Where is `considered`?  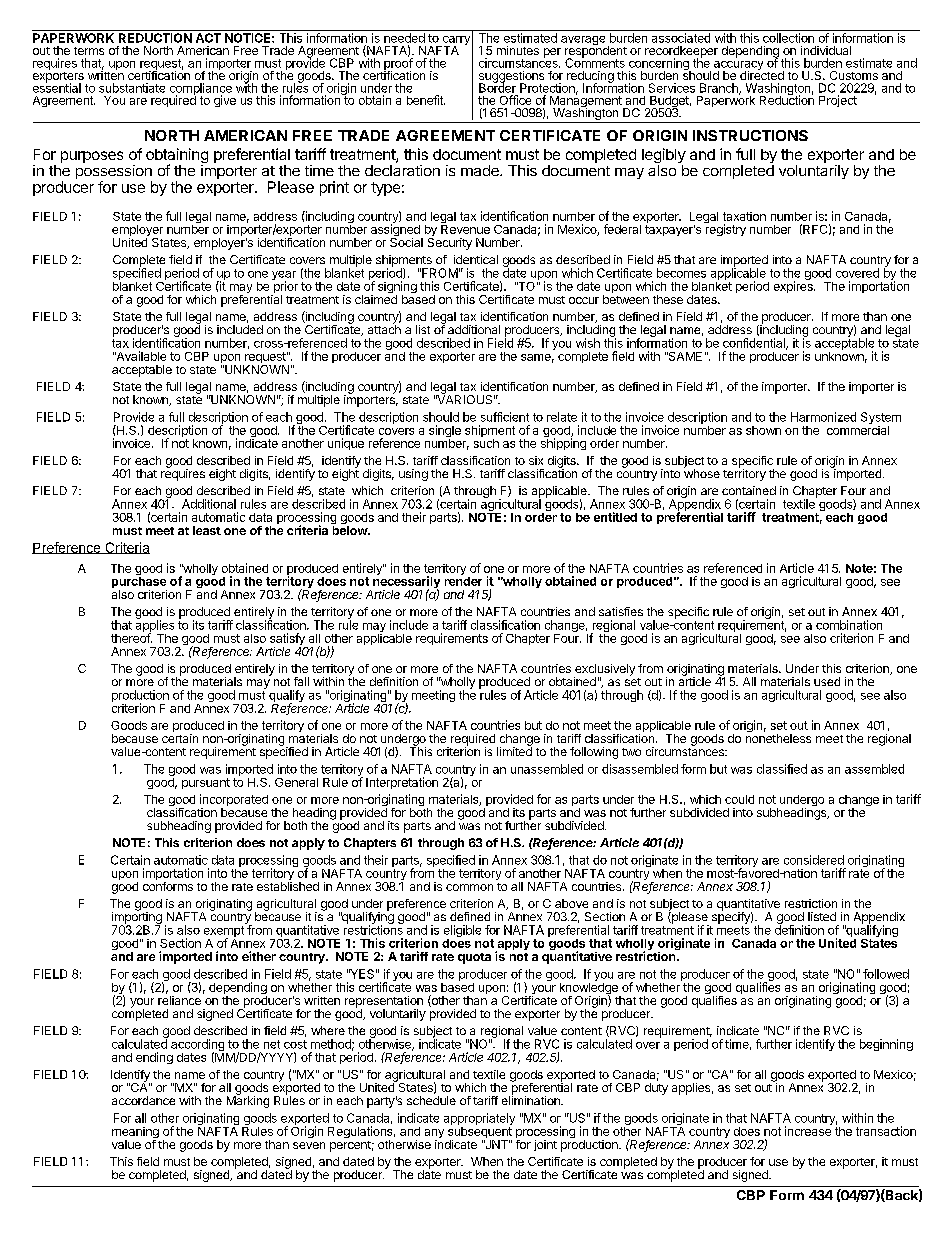
considered is located at coordinates (814, 860).
